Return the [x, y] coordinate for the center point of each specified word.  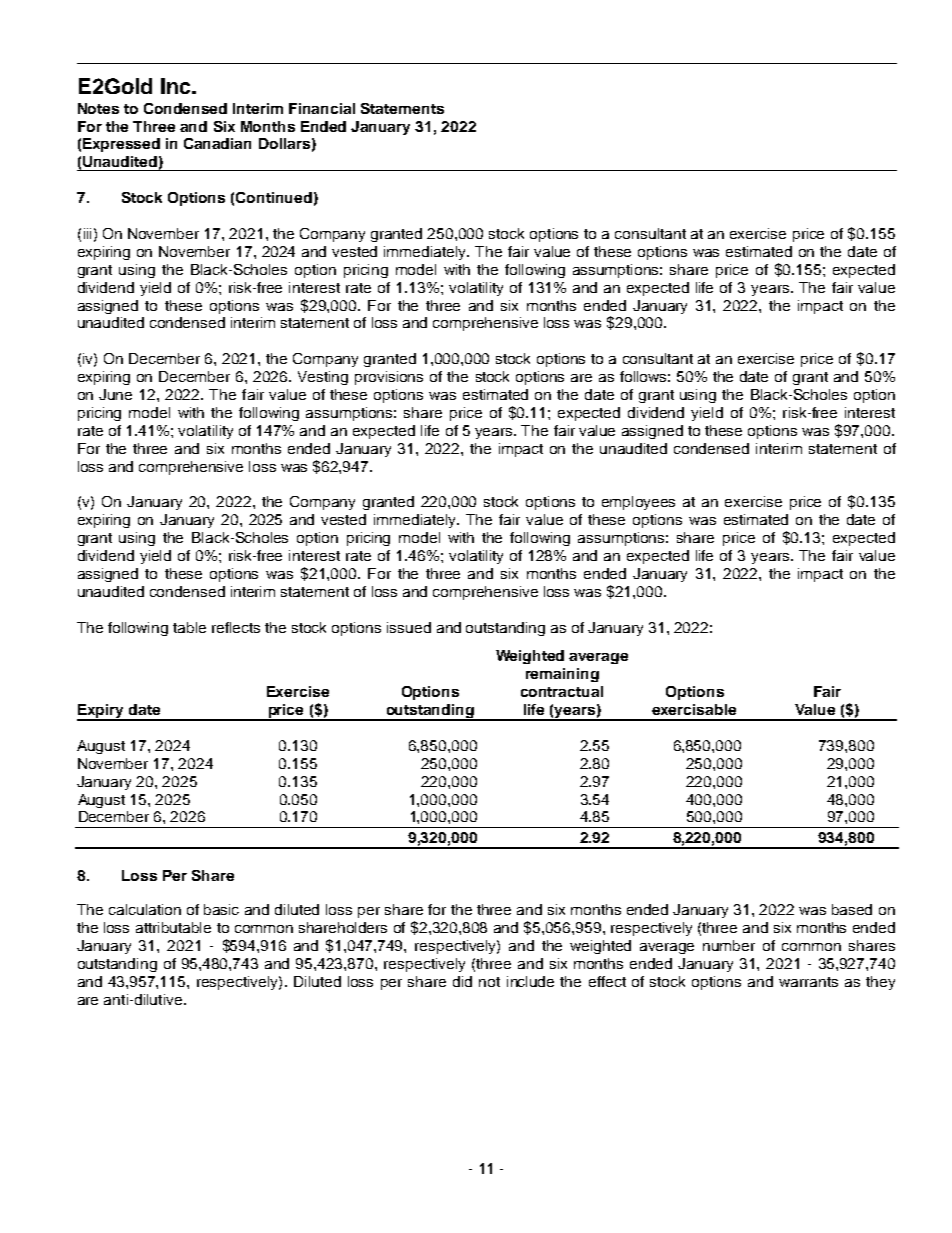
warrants [808, 982]
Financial [322, 108]
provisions [389, 378]
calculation [145, 909]
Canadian [217, 143]
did [462, 981]
